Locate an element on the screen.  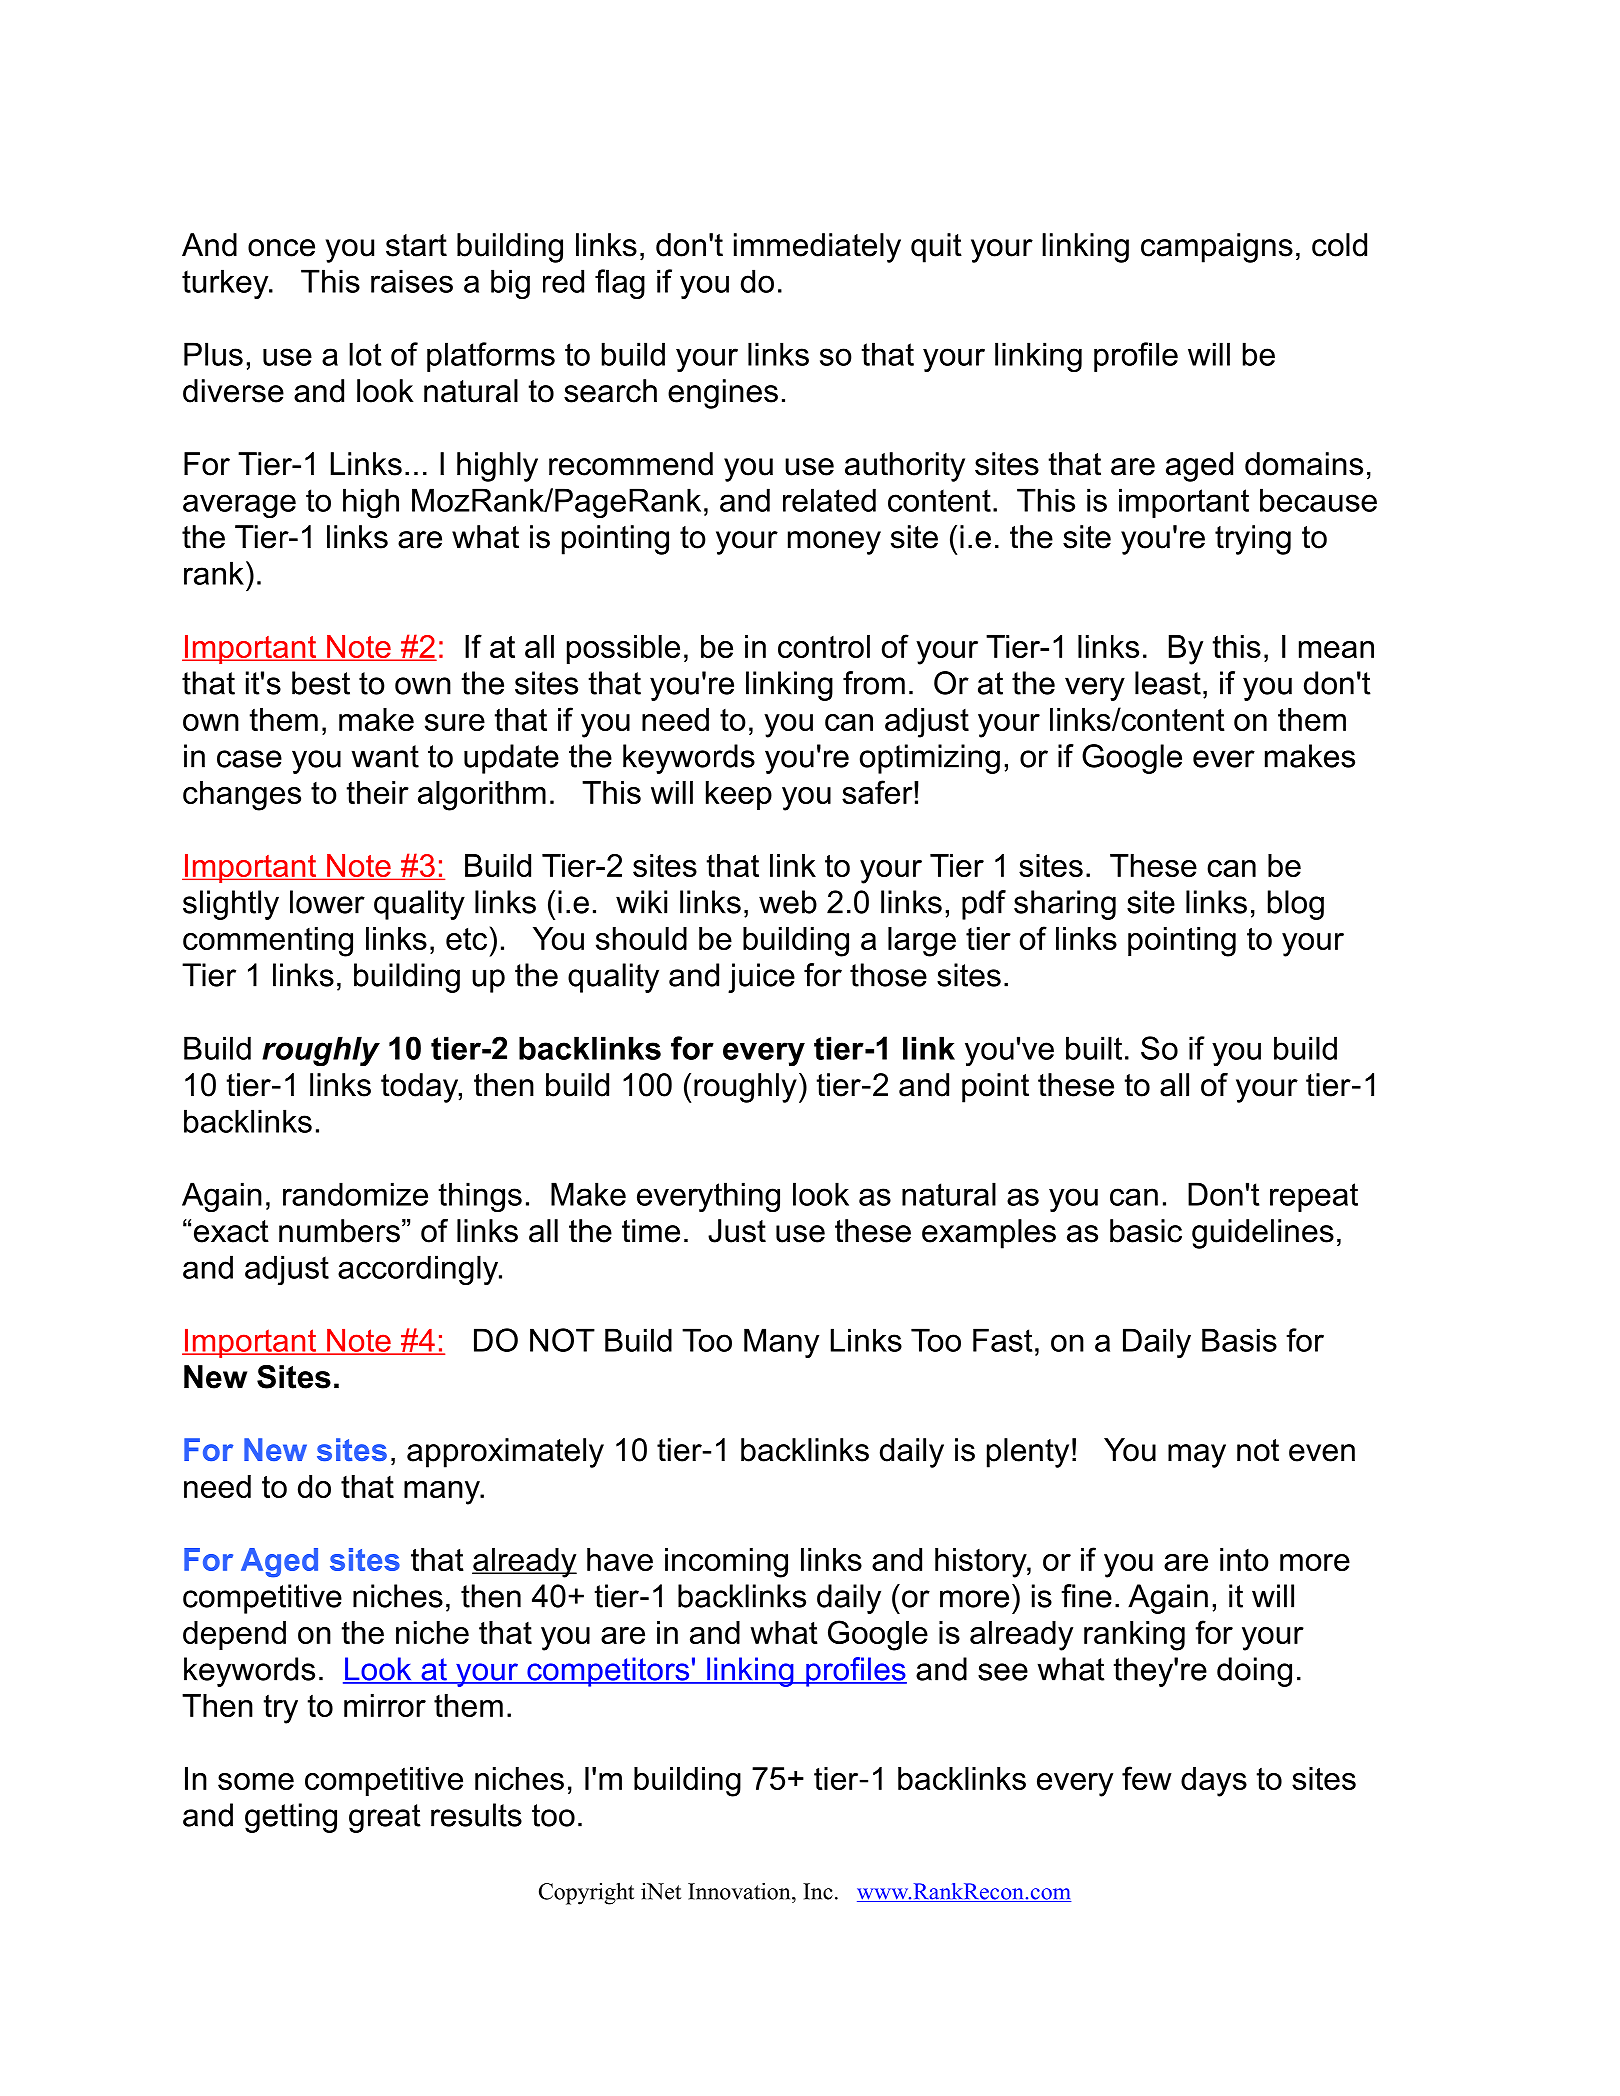
great is located at coordinates (385, 1818).
